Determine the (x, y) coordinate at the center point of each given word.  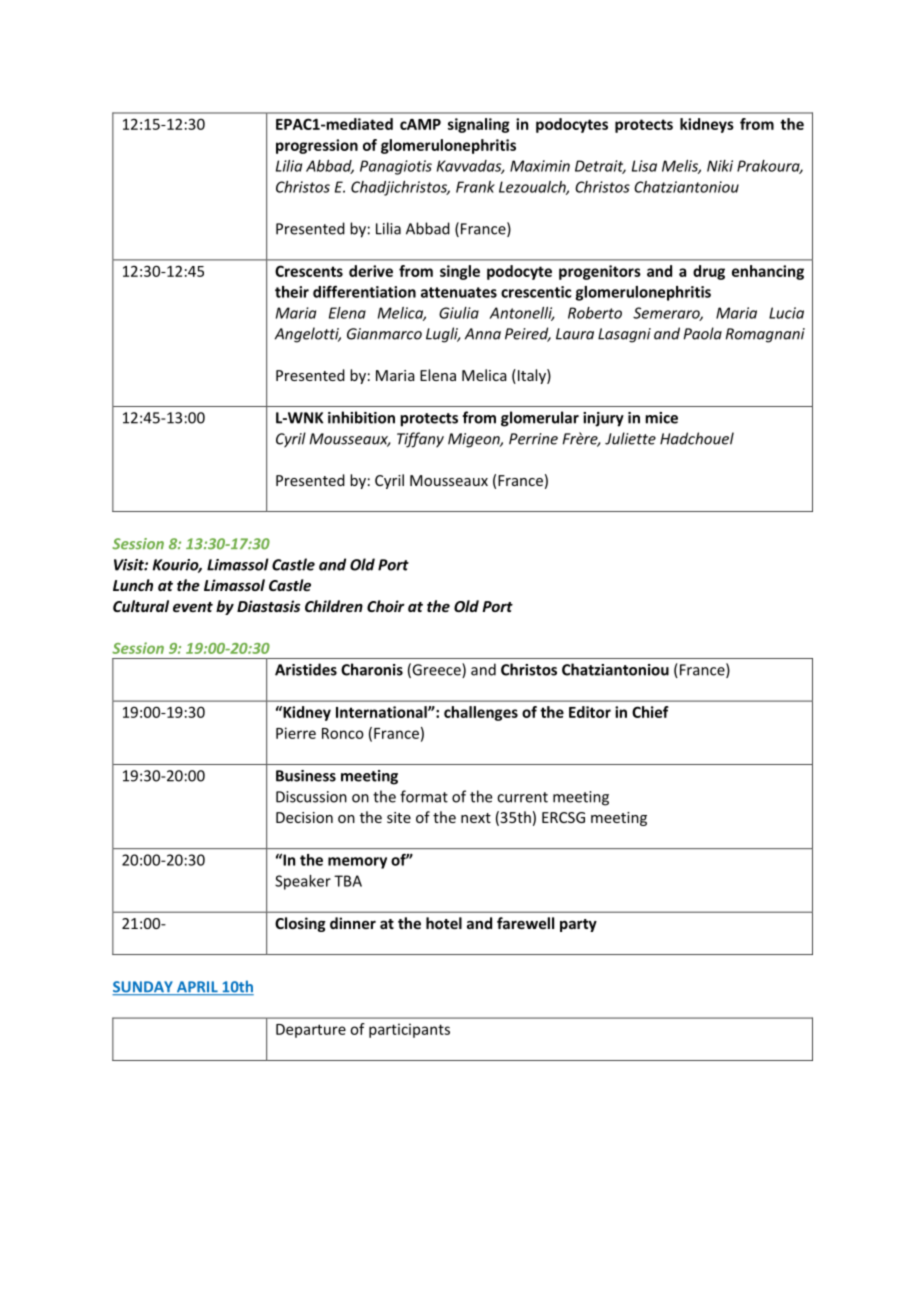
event (193, 607)
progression (317, 146)
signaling (479, 125)
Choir (386, 606)
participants (409, 1030)
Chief (650, 712)
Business (306, 776)
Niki (720, 166)
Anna (483, 334)
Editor (590, 712)
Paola (703, 333)
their (292, 292)
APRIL (197, 988)
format (424, 796)
